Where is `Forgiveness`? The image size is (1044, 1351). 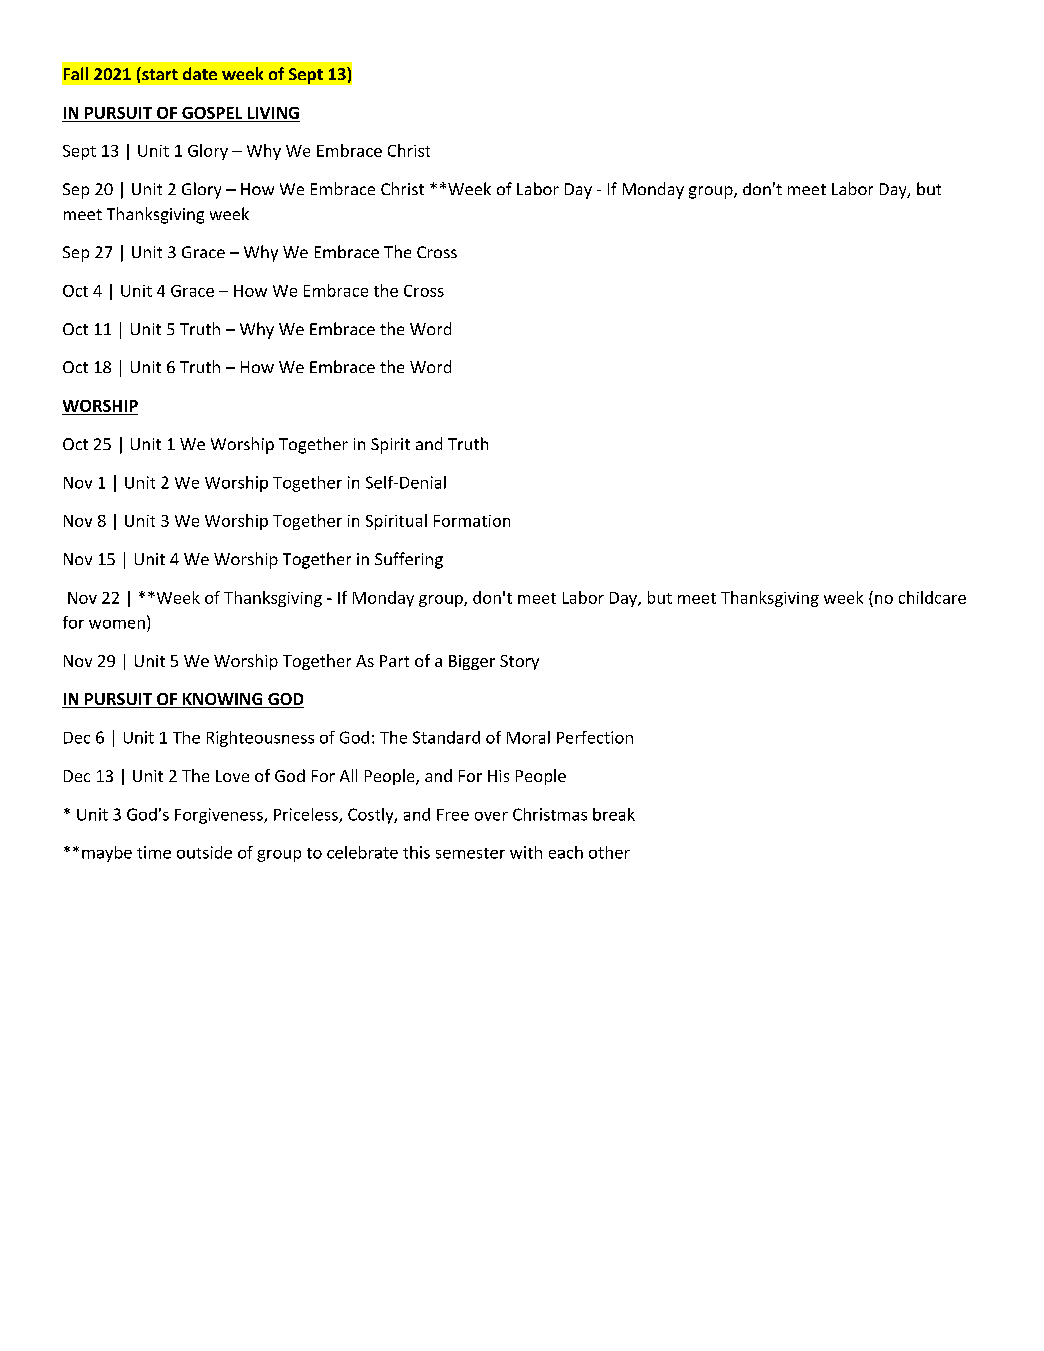
Forgiveness is located at coordinates (220, 816).
